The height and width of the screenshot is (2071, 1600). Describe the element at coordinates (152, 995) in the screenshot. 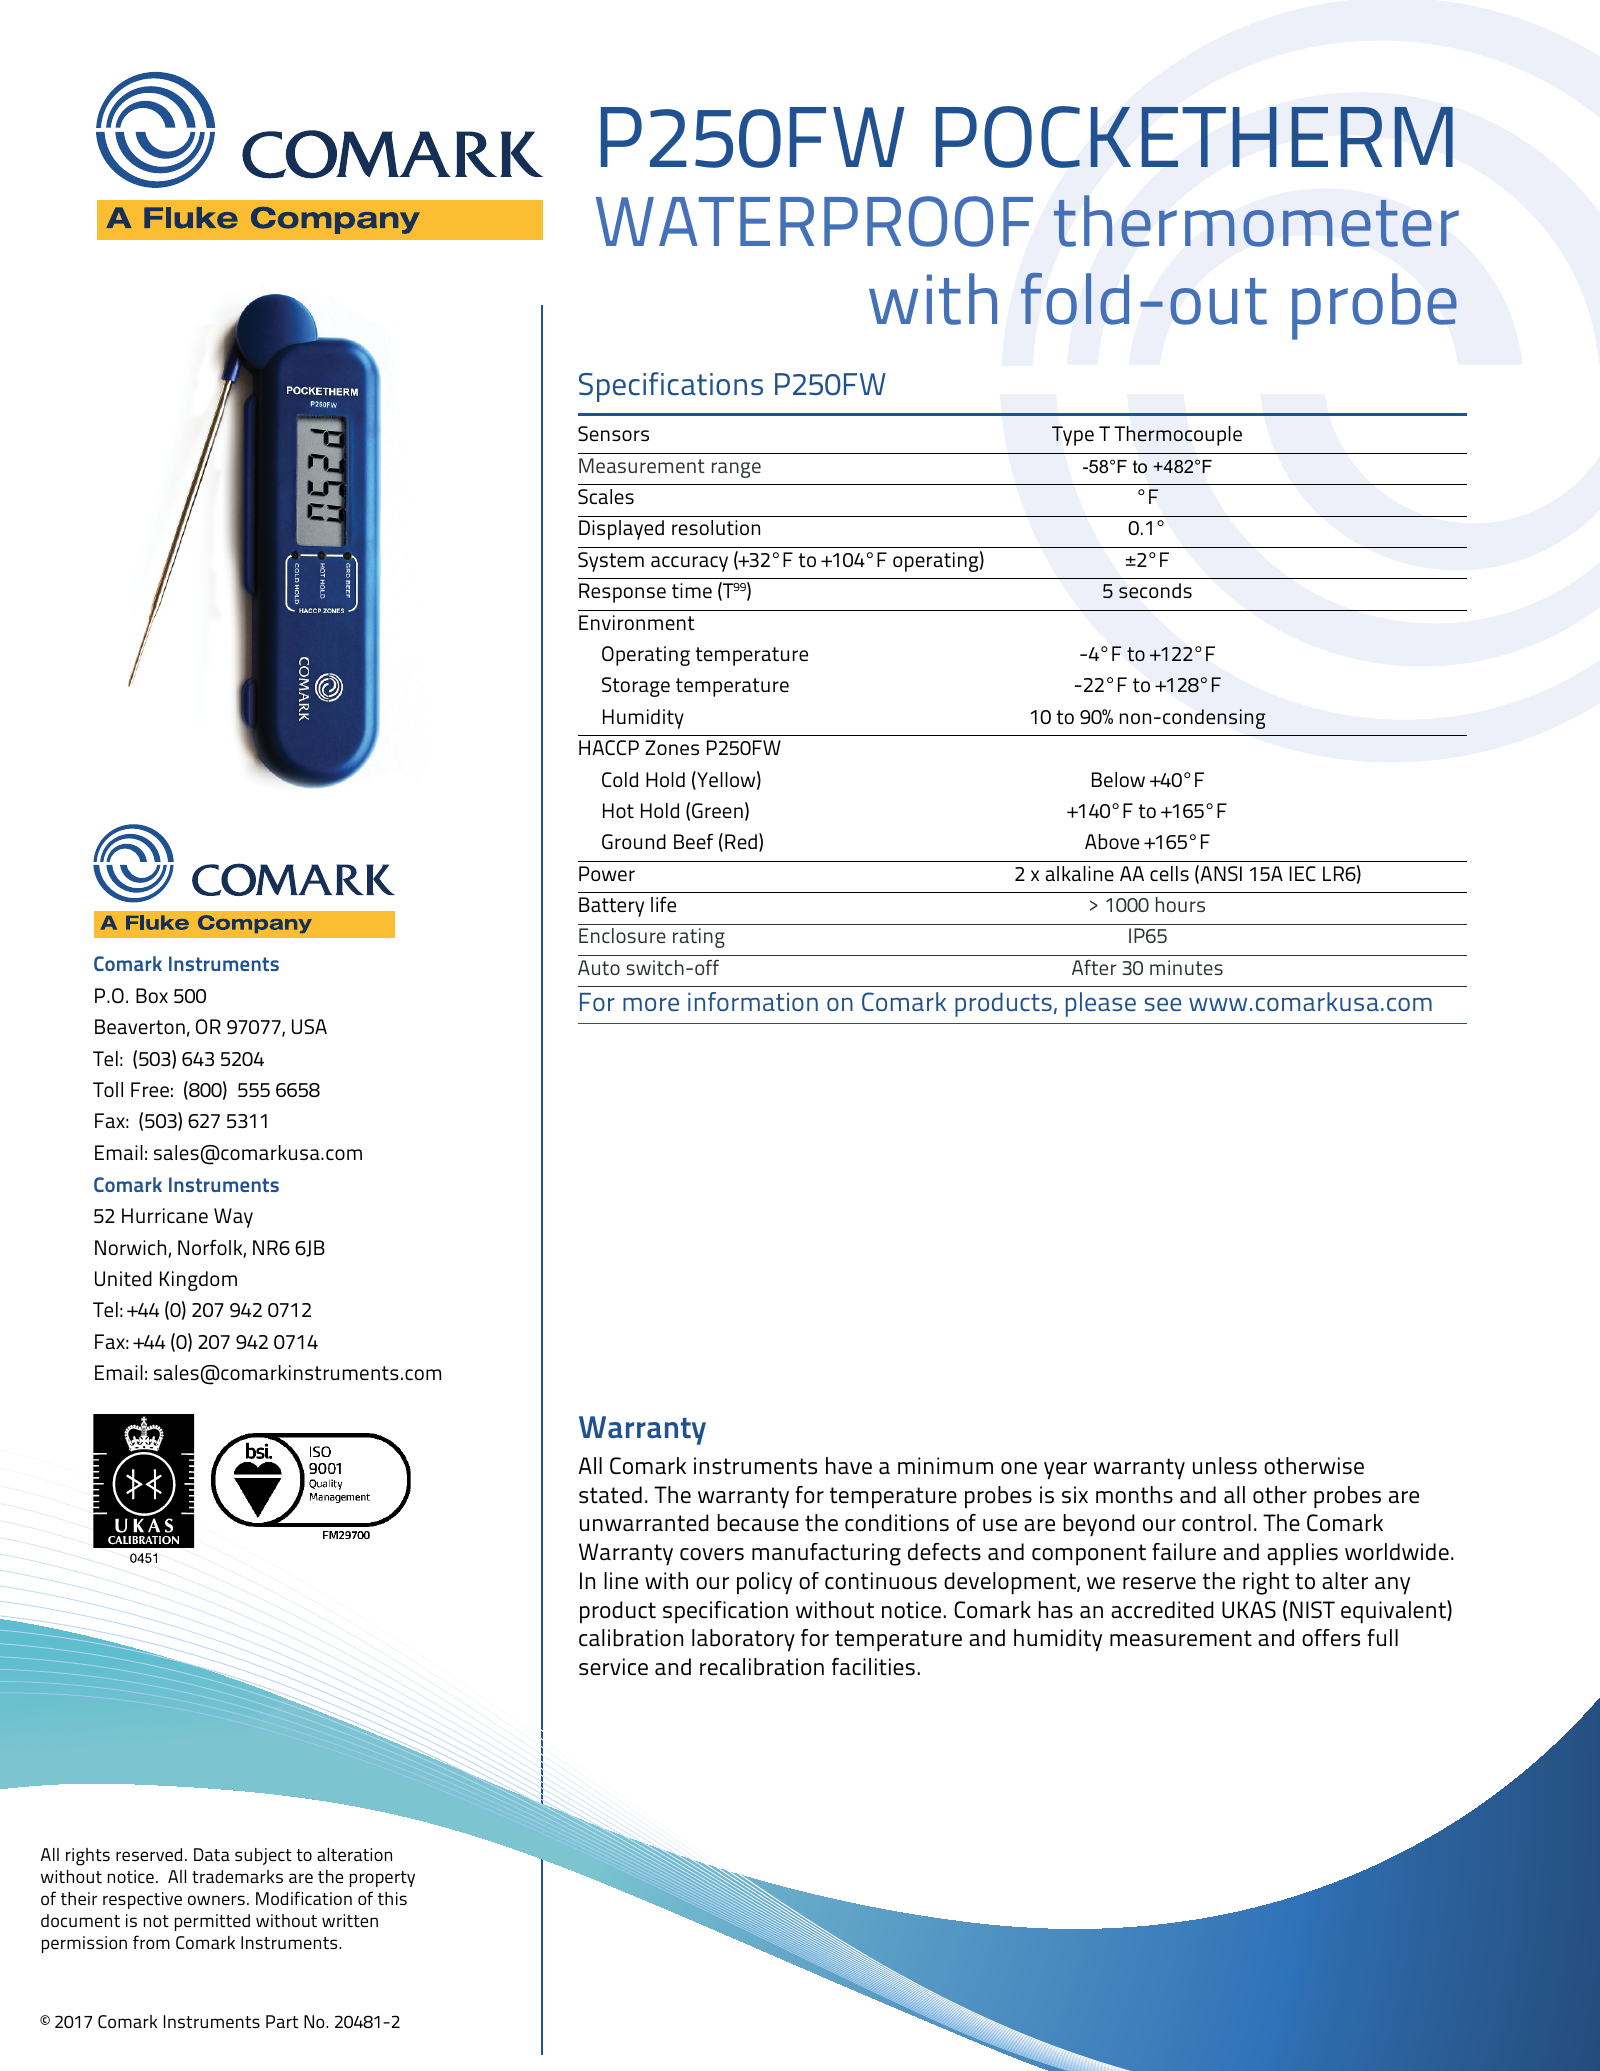

I see `Box` at that location.
